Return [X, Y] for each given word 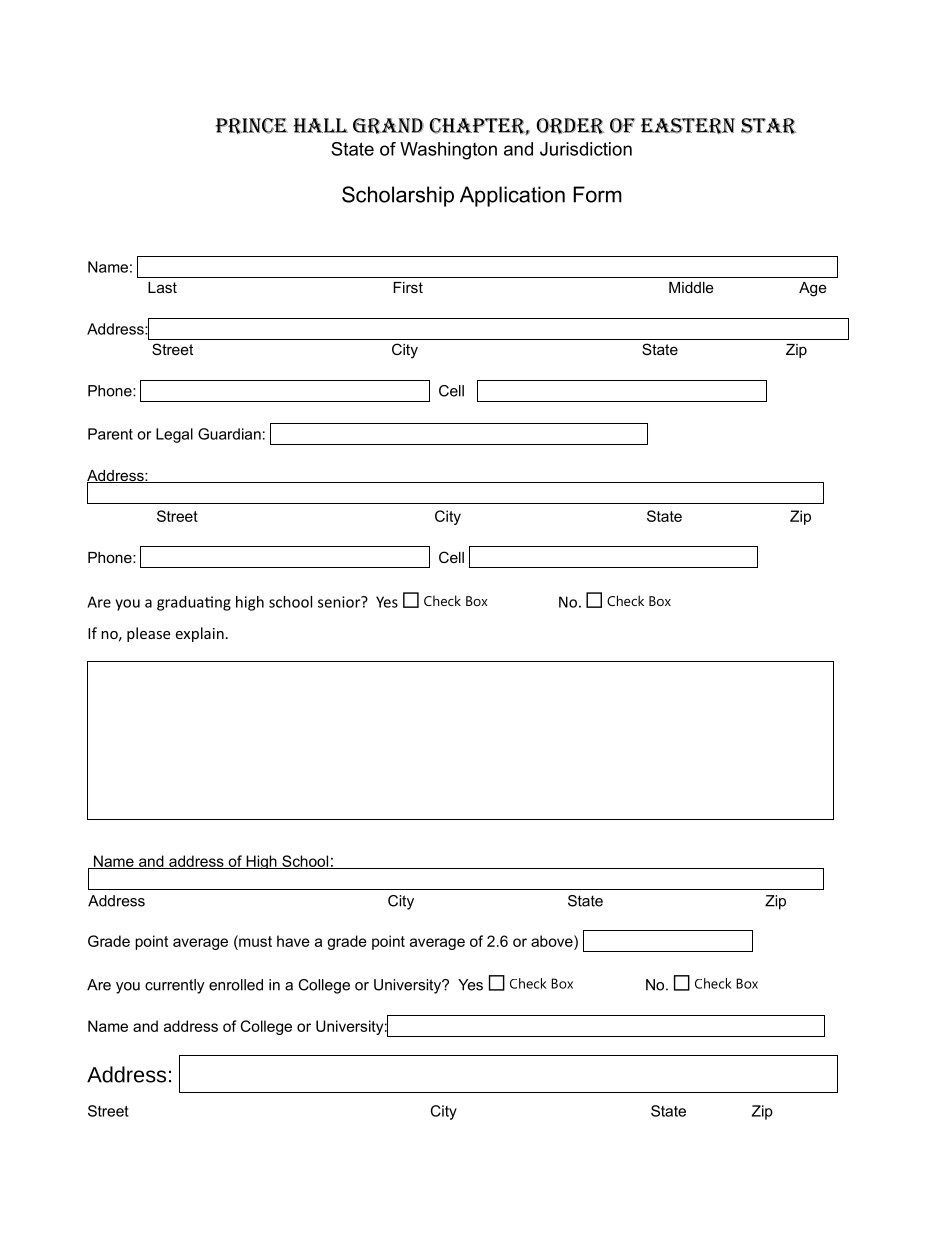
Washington [448, 151]
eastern [688, 126]
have [293, 941]
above [553, 941]
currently [175, 986]
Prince [252, 126]
